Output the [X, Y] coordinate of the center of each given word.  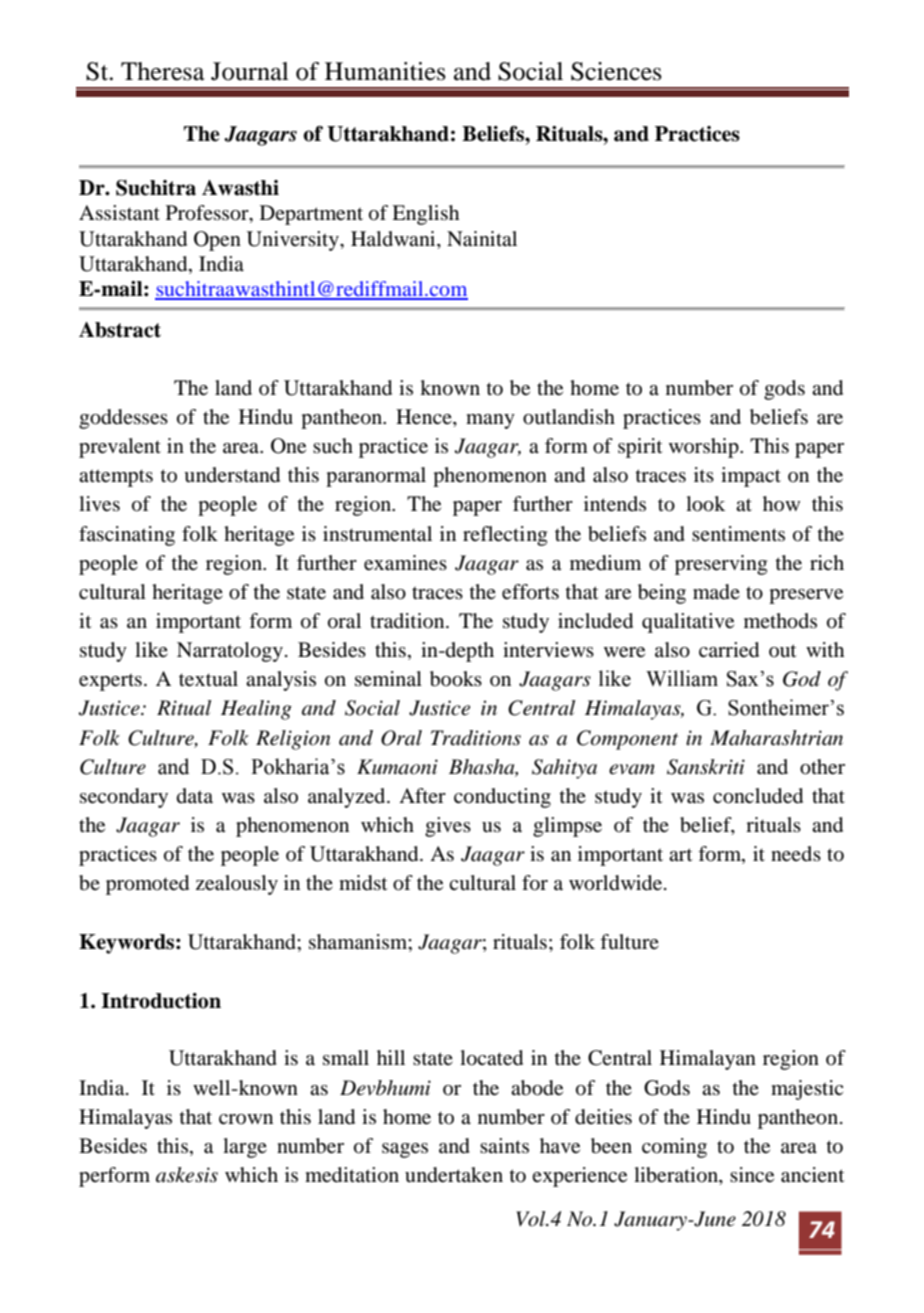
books [456, 679]
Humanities [385, 71]
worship [705, 448]
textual [208, 679]
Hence [425, 417]
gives [448, 827]
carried [729, 650]
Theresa [163, 71]
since [752, 1175]
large [245, 1148]
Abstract [120, 330]
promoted [147, 885]
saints [504, 1145]
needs [796, 854]
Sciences [616, 71]
